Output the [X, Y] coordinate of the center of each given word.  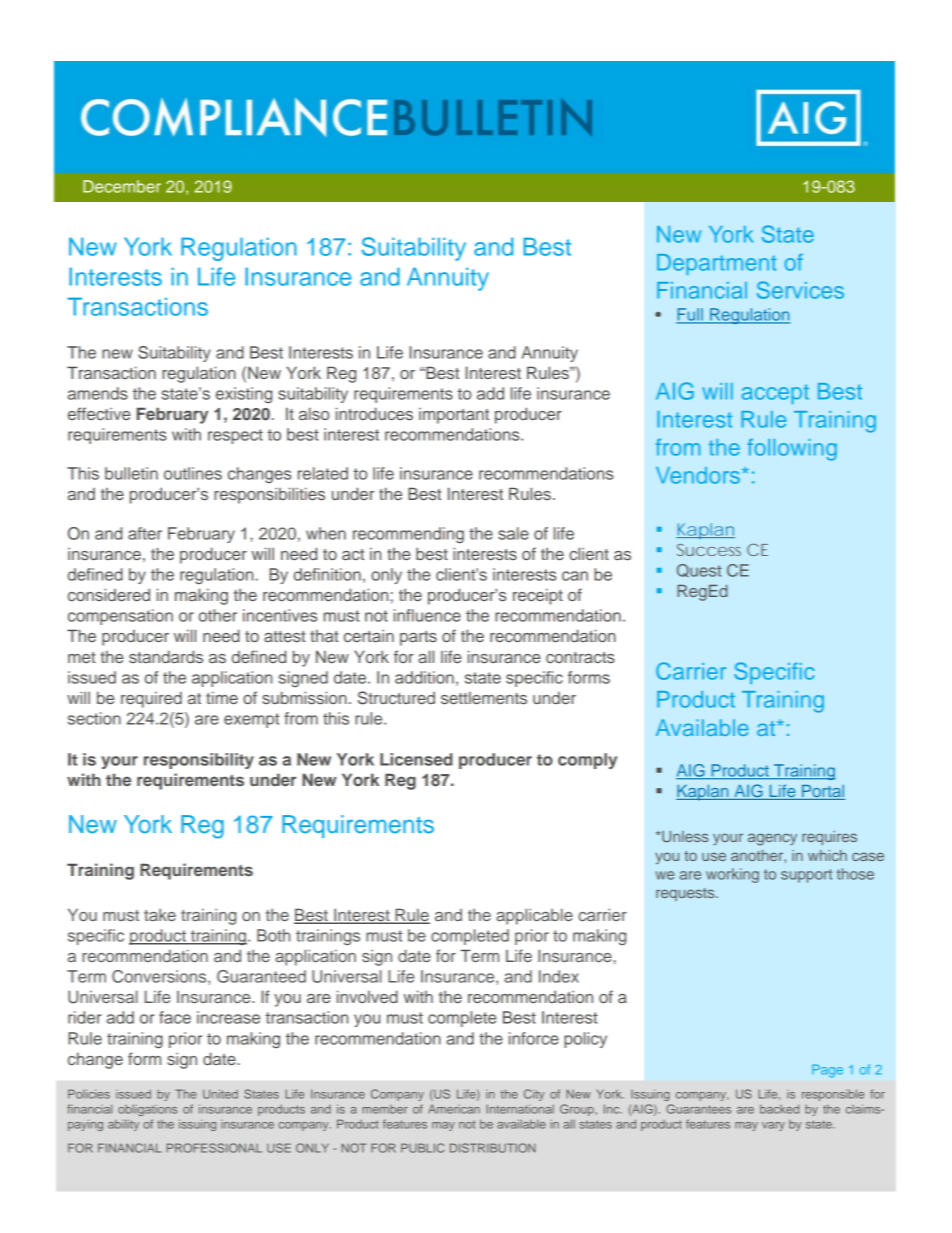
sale [513, 533]
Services [800, 290]
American [454, 1109]
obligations [147, 1110]
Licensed [416, 759]
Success [709, 550]
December [122, 186]
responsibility [199, 761]
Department [717, 264]
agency [772, 839]
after [145, 533]
